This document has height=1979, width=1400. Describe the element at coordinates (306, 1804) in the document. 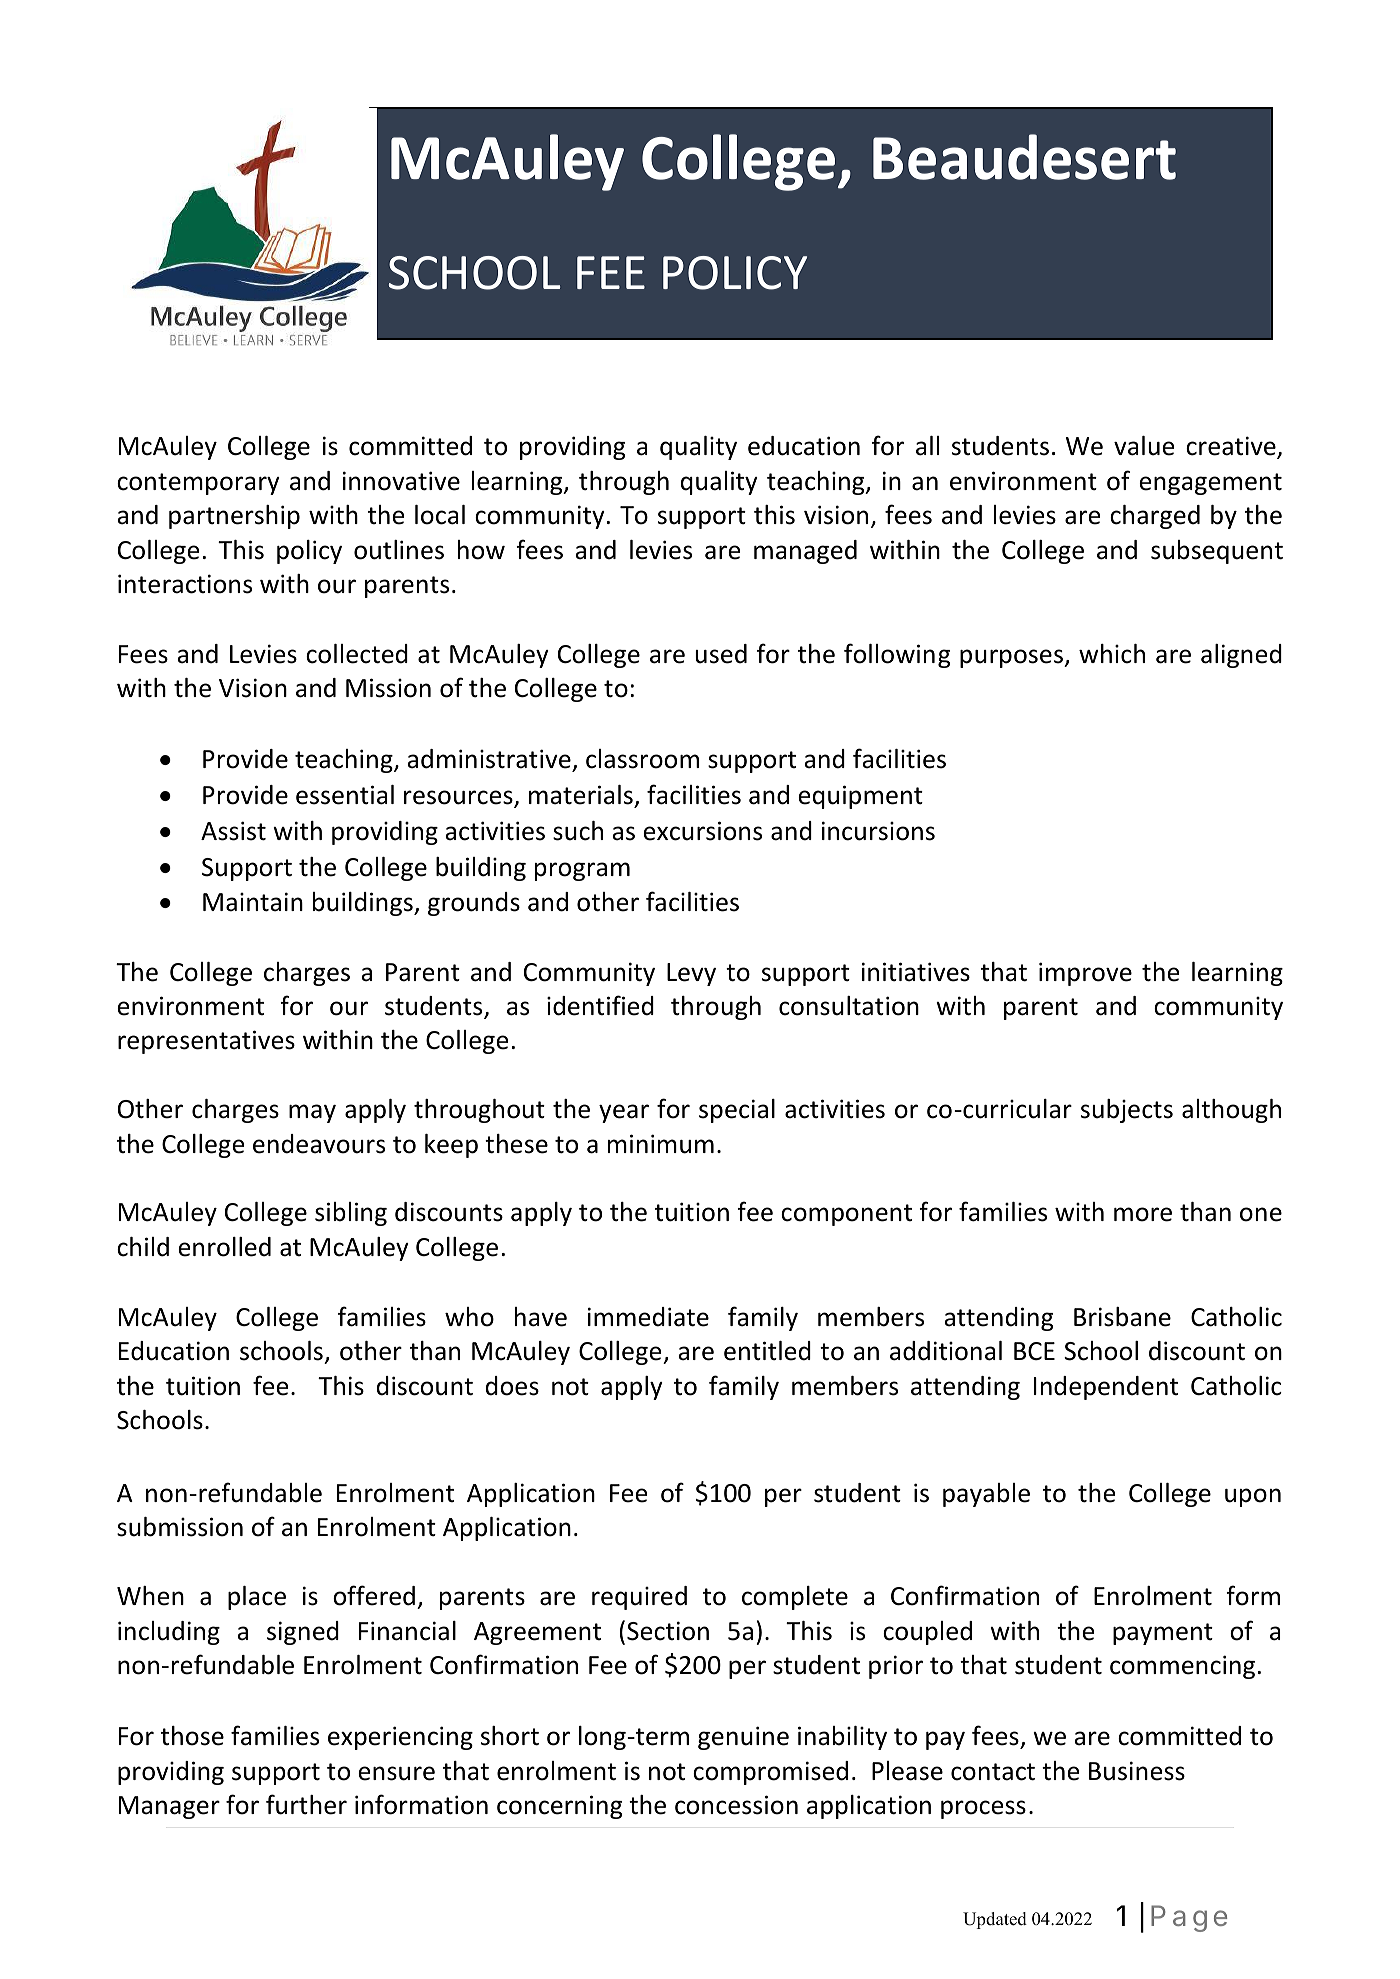

I see `further` at that location.
